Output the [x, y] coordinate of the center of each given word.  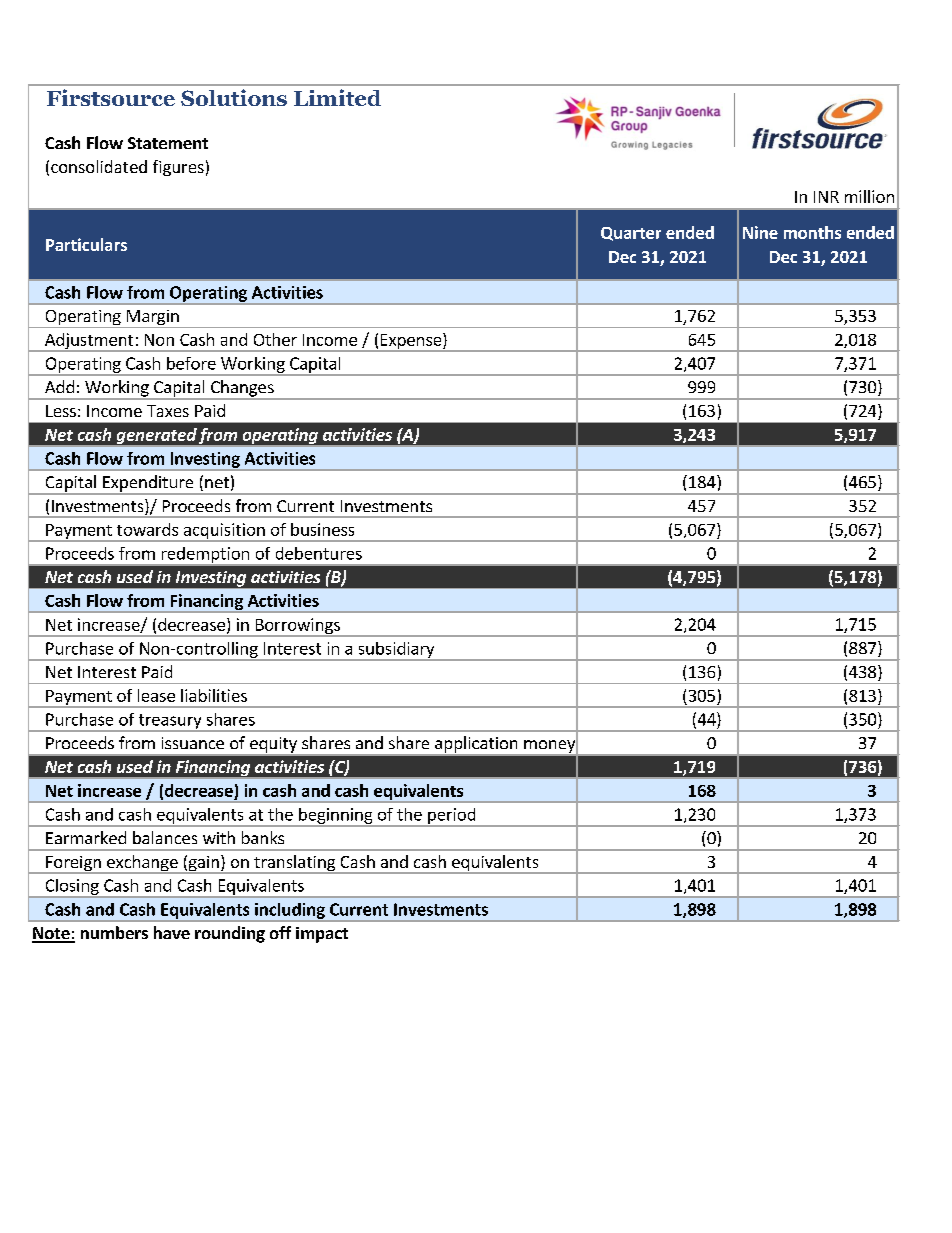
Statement [168, 143]
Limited [337, 97]
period [452, 817]
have [172, 932]
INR [826, 197]
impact [322, 935]
